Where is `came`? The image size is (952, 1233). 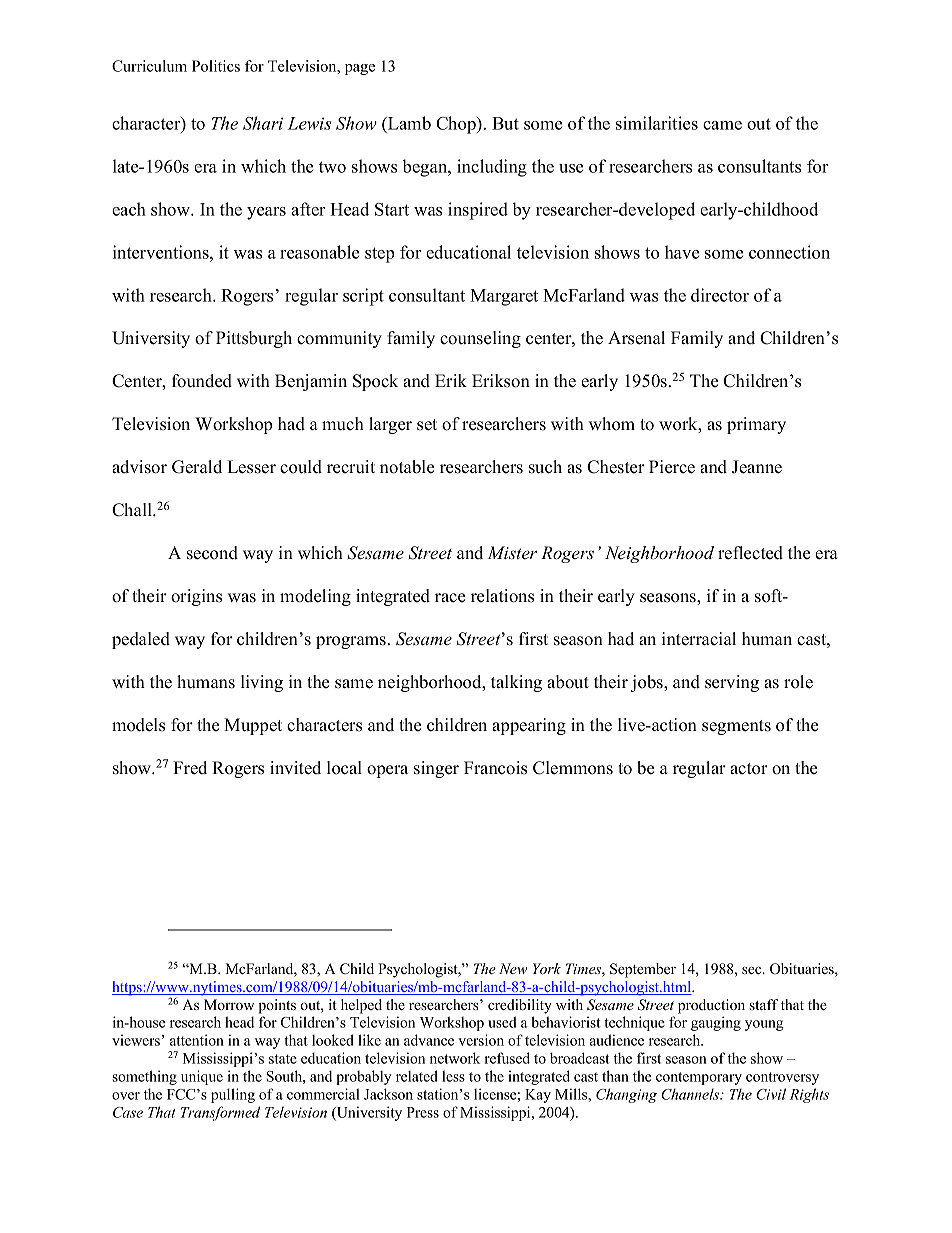 came is located at coordinates (722, 125).
